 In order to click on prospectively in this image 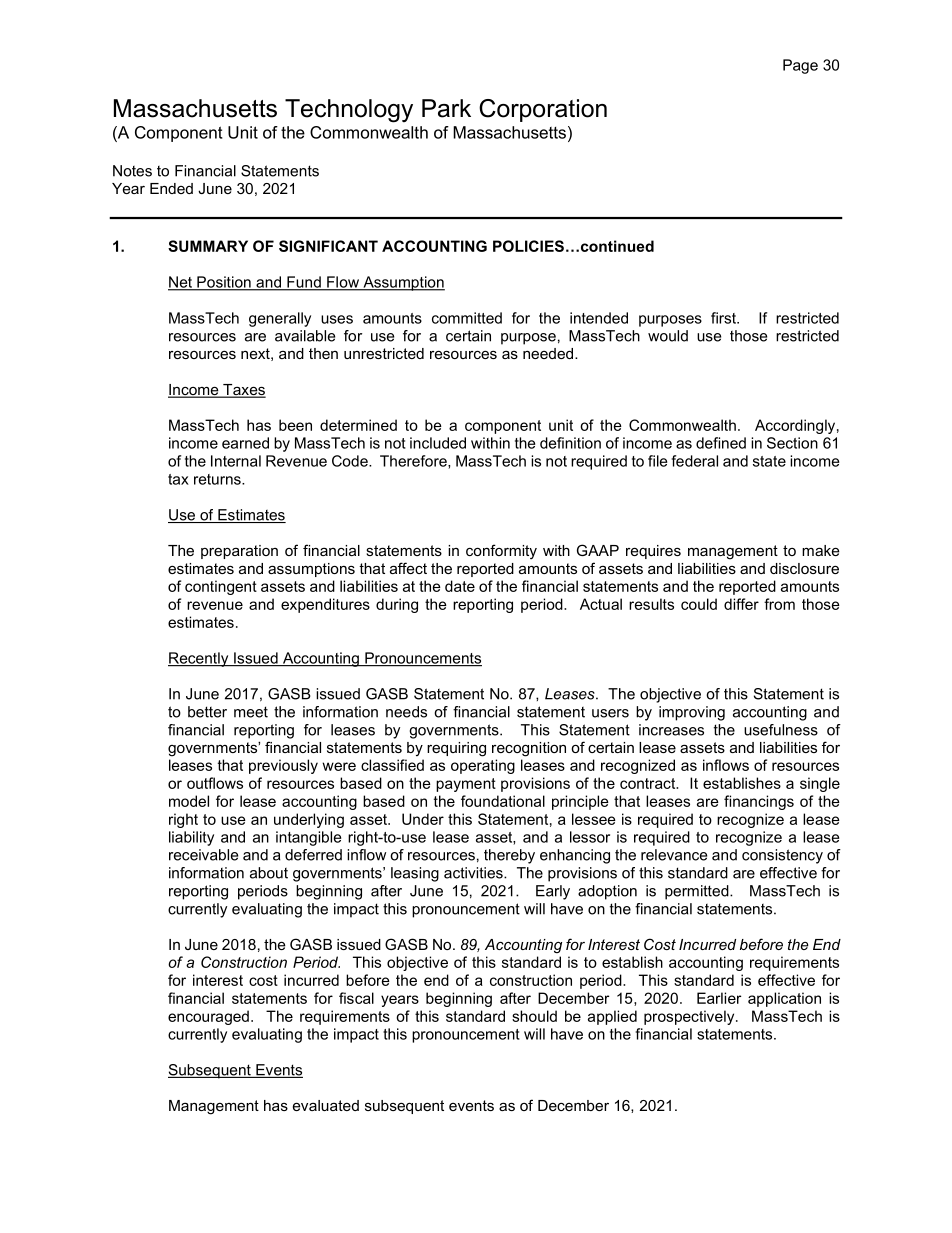, I will do `click(690, 1017)`.
